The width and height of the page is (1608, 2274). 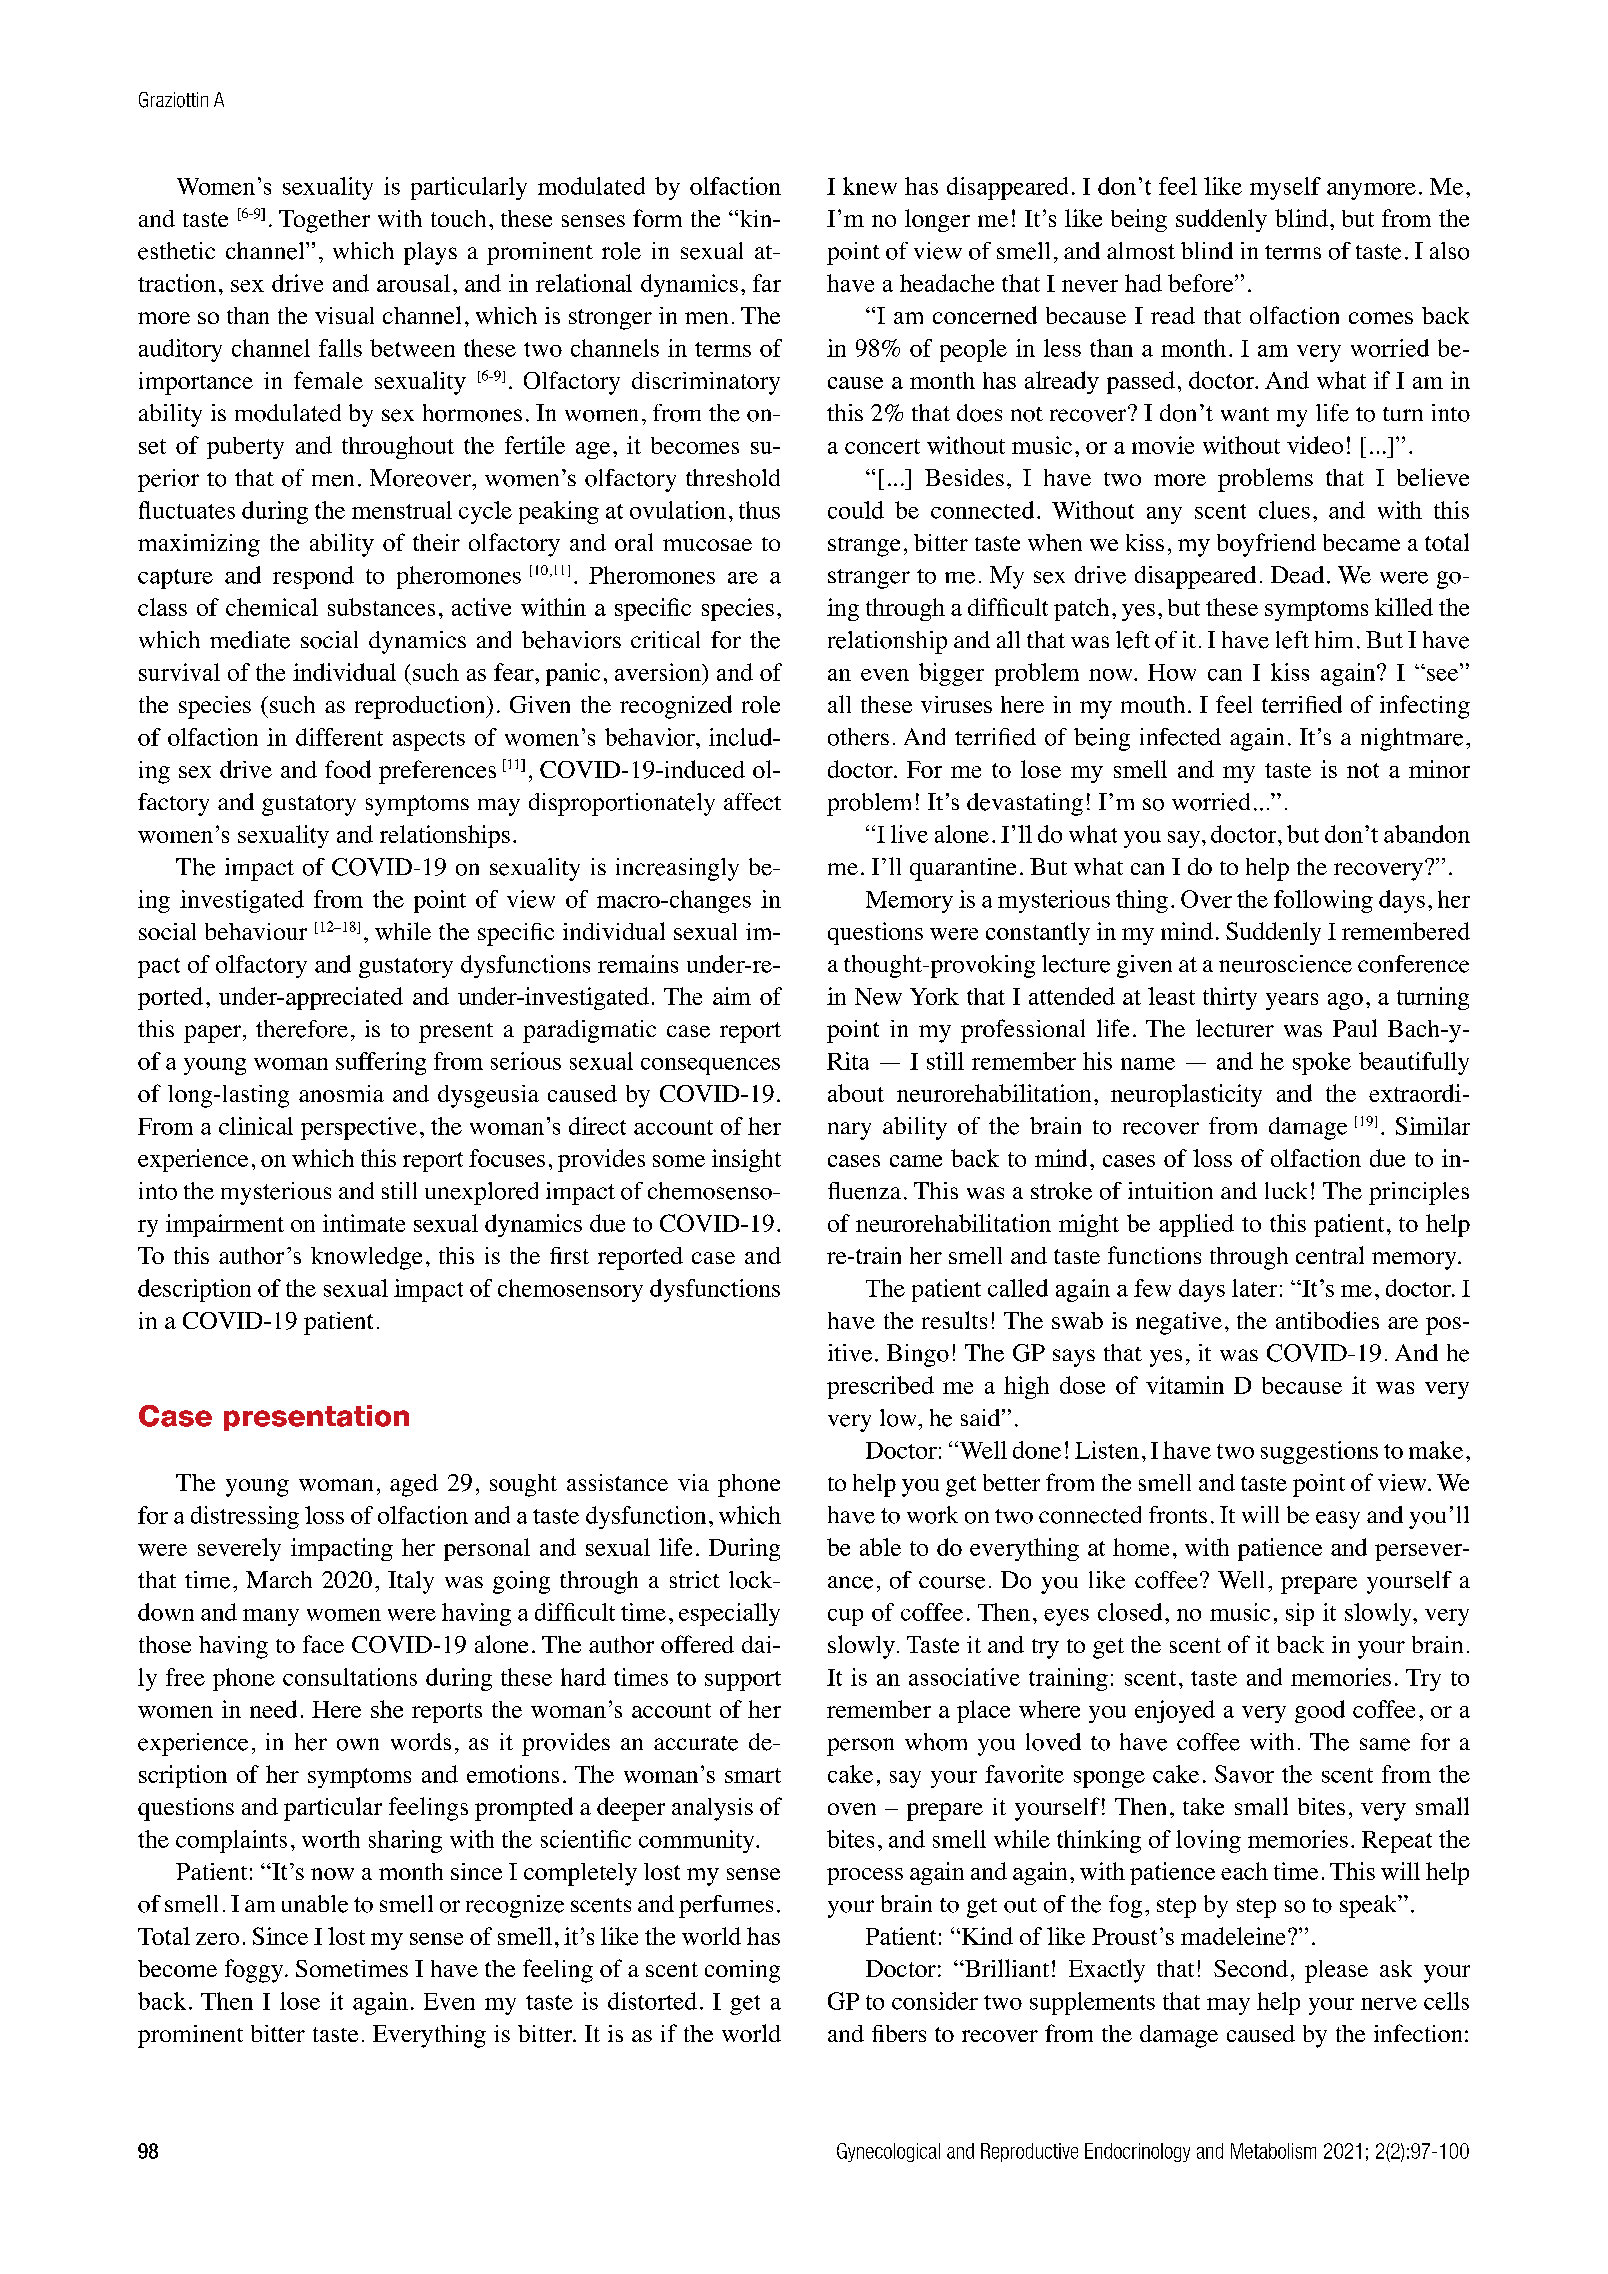 I want to click on face, so click(x=323, y=1644).
